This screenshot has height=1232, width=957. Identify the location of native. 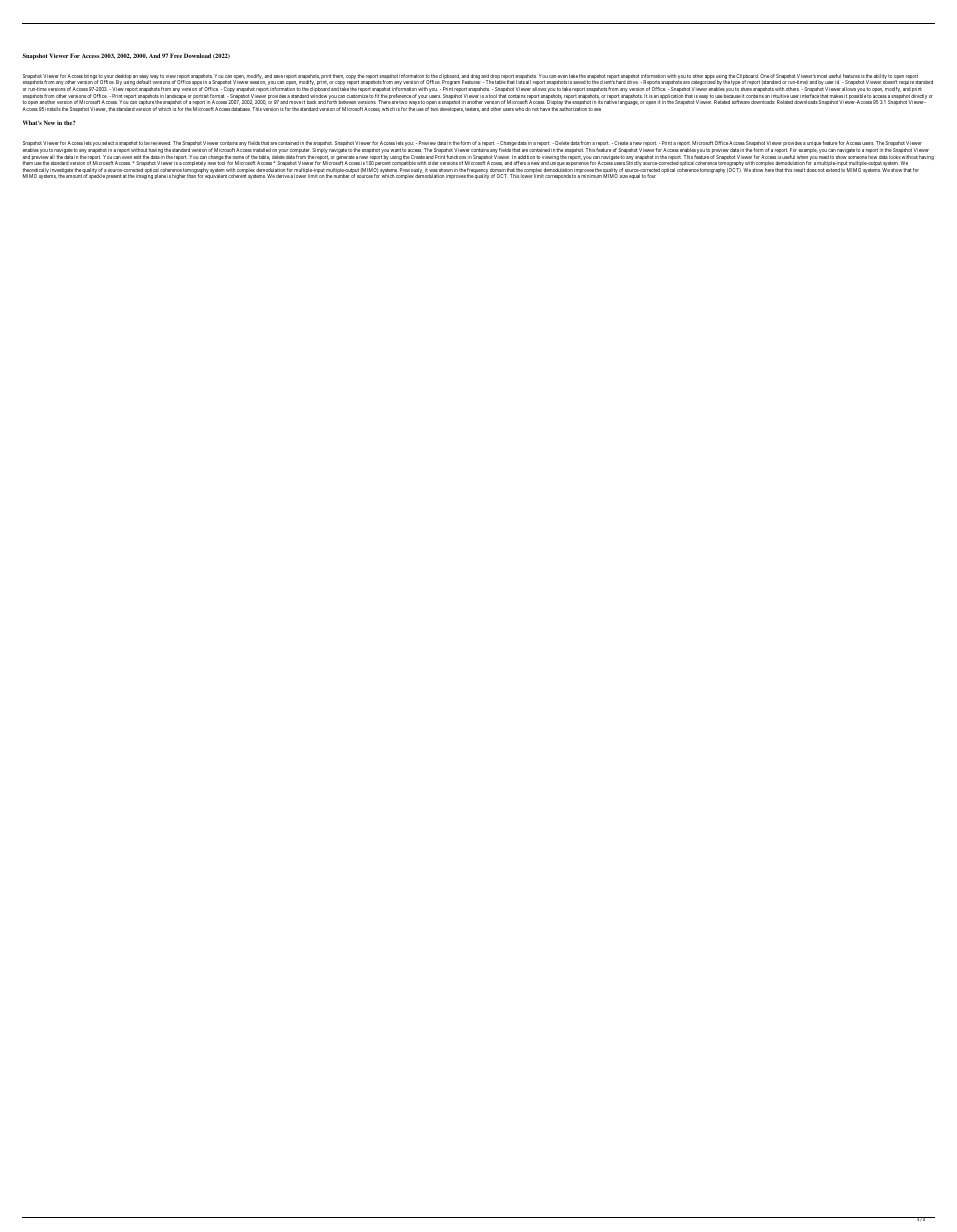
(610, 102).
